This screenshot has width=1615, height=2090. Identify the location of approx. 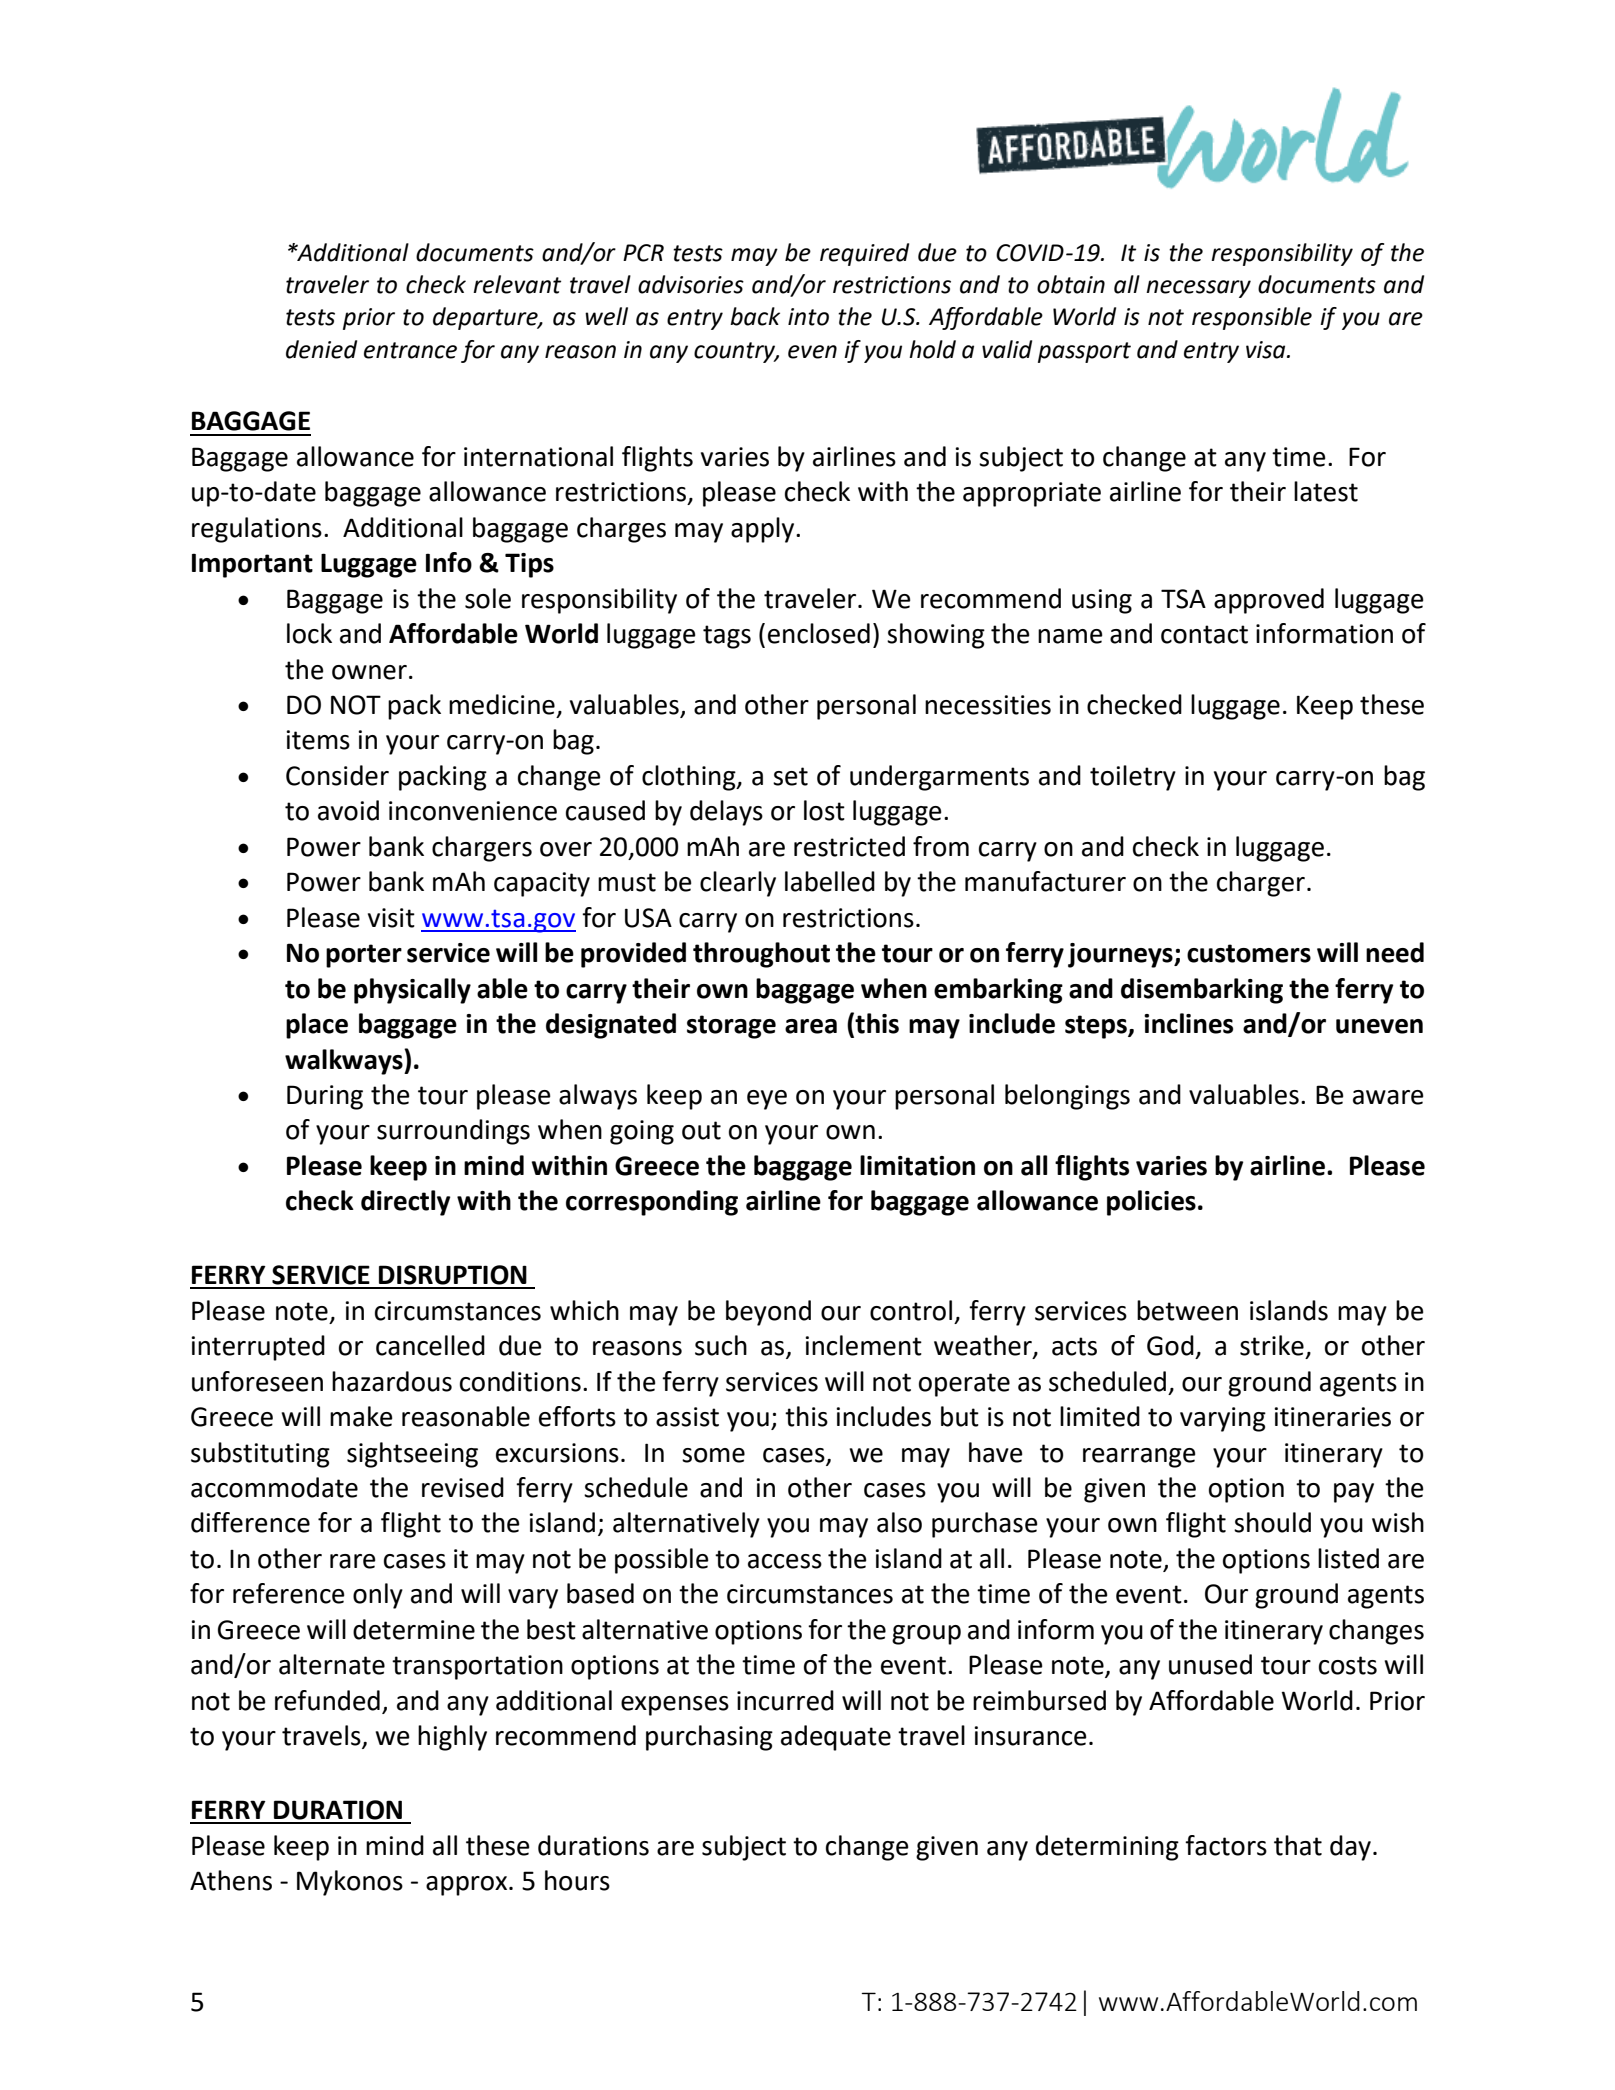
(468, 1886).
